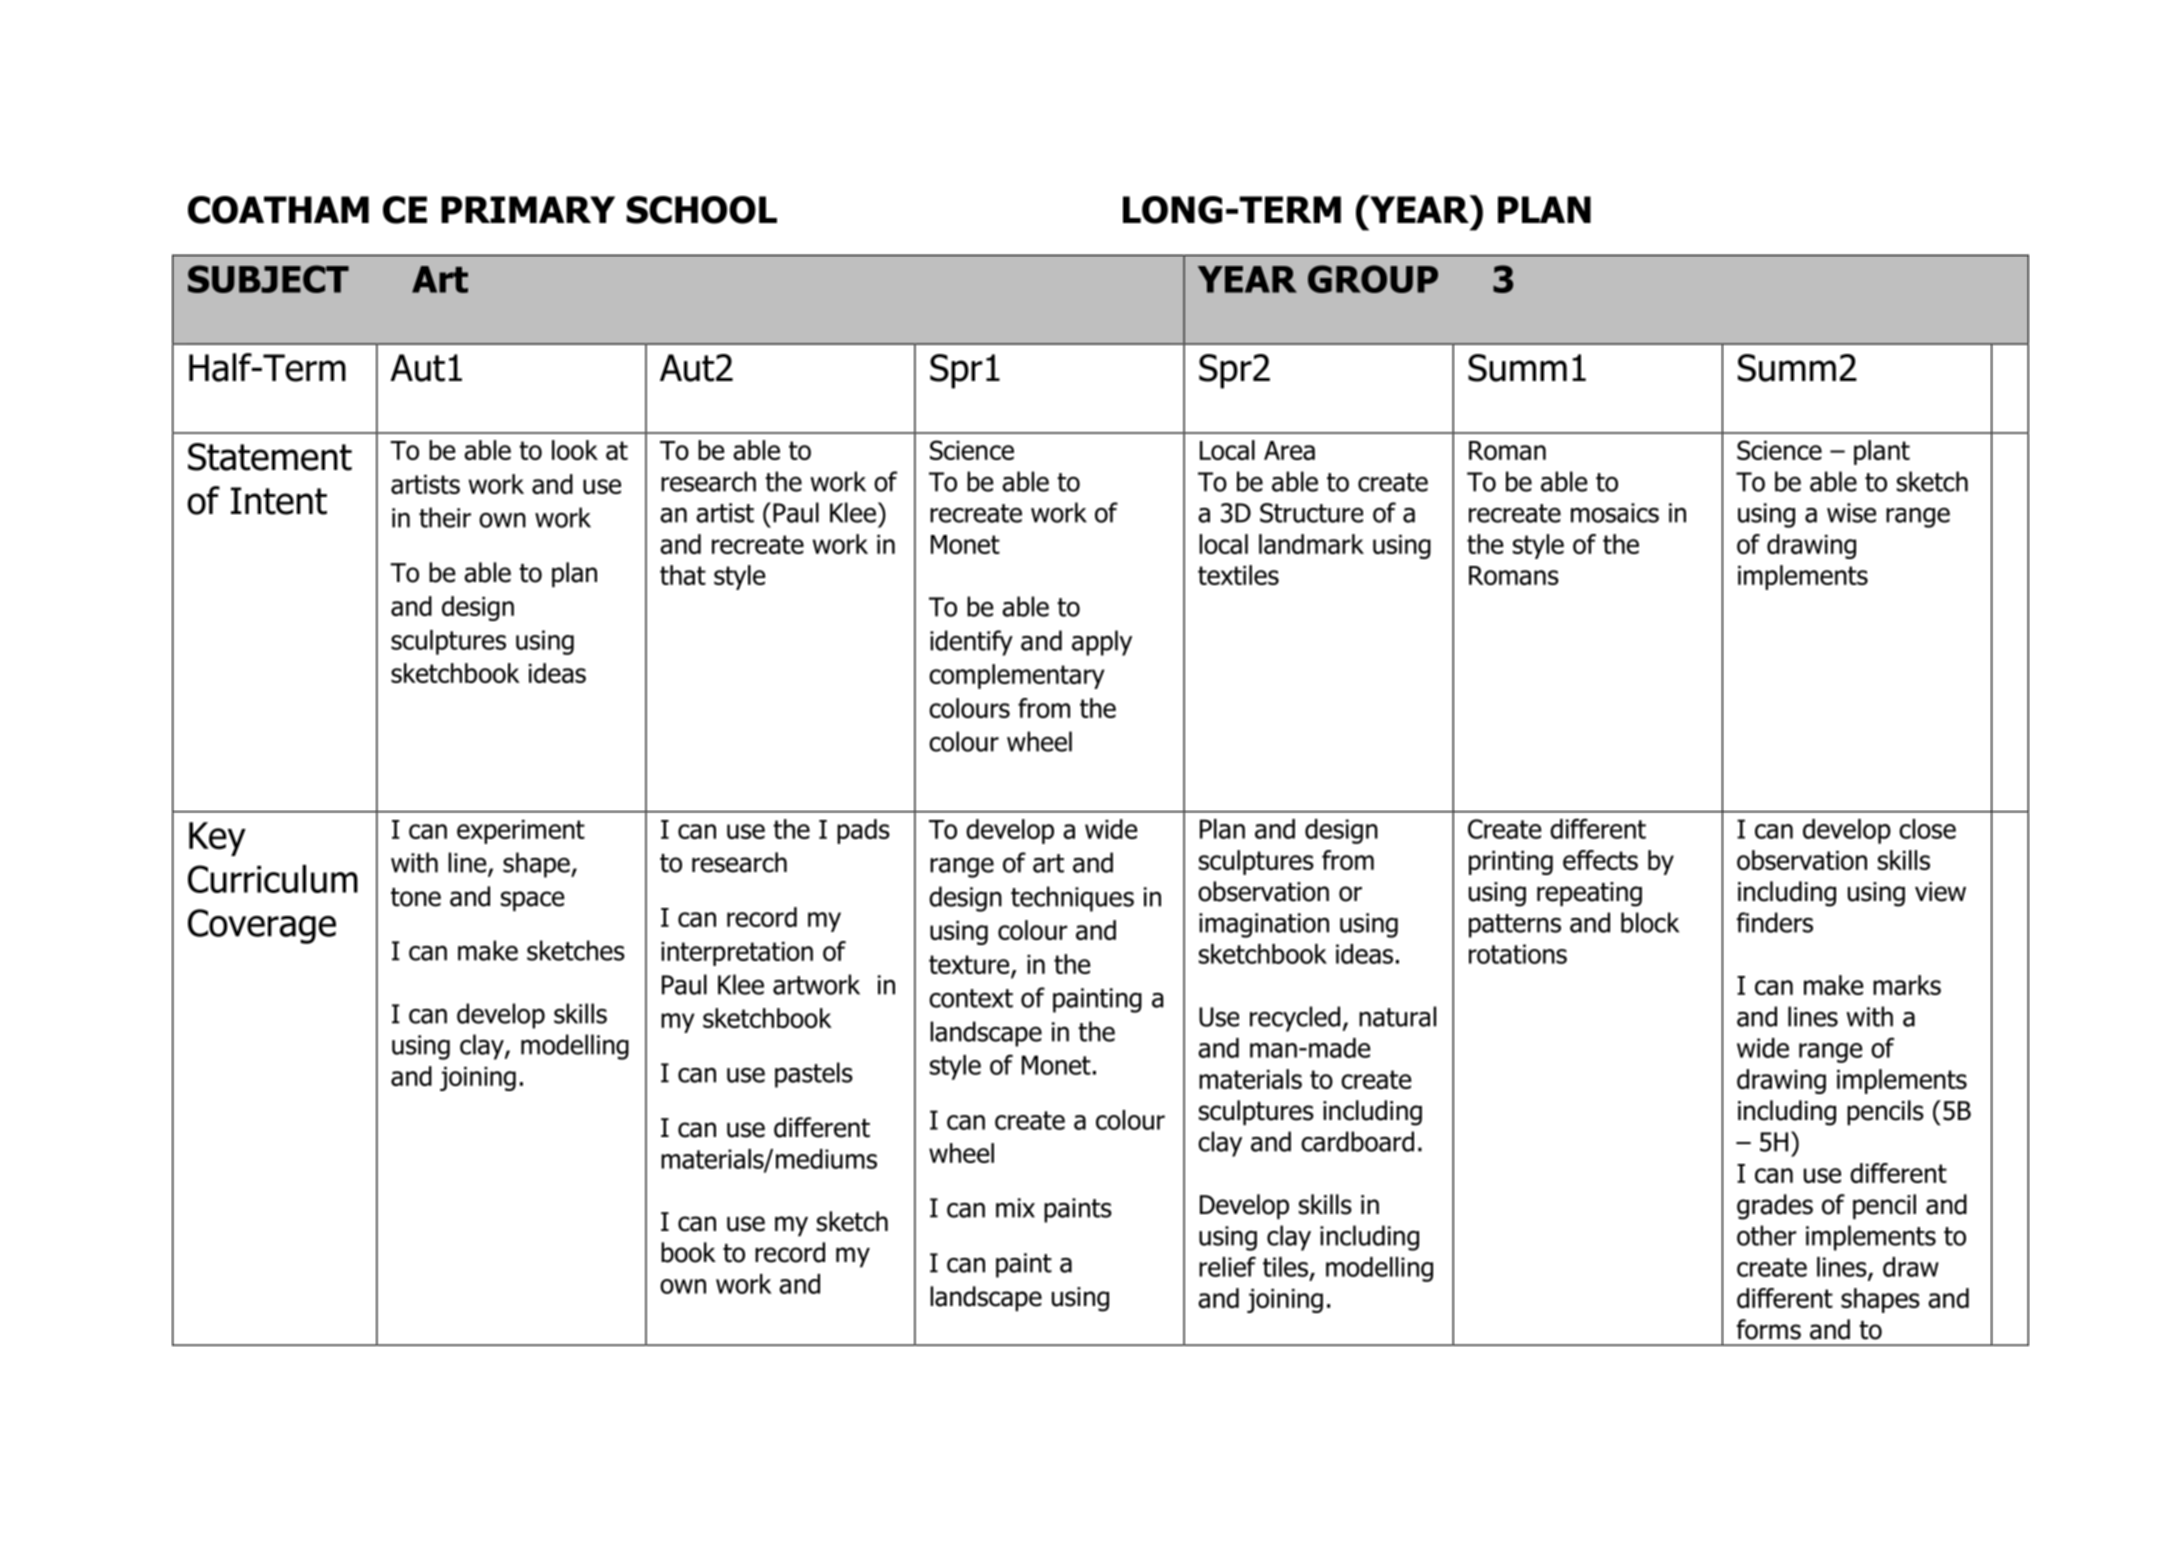 This screenshot has width=2183, height=1543. What do you see at coordinates (863, 831) in the screenshot?
I see `pads` at bounding box center [863, 831].
